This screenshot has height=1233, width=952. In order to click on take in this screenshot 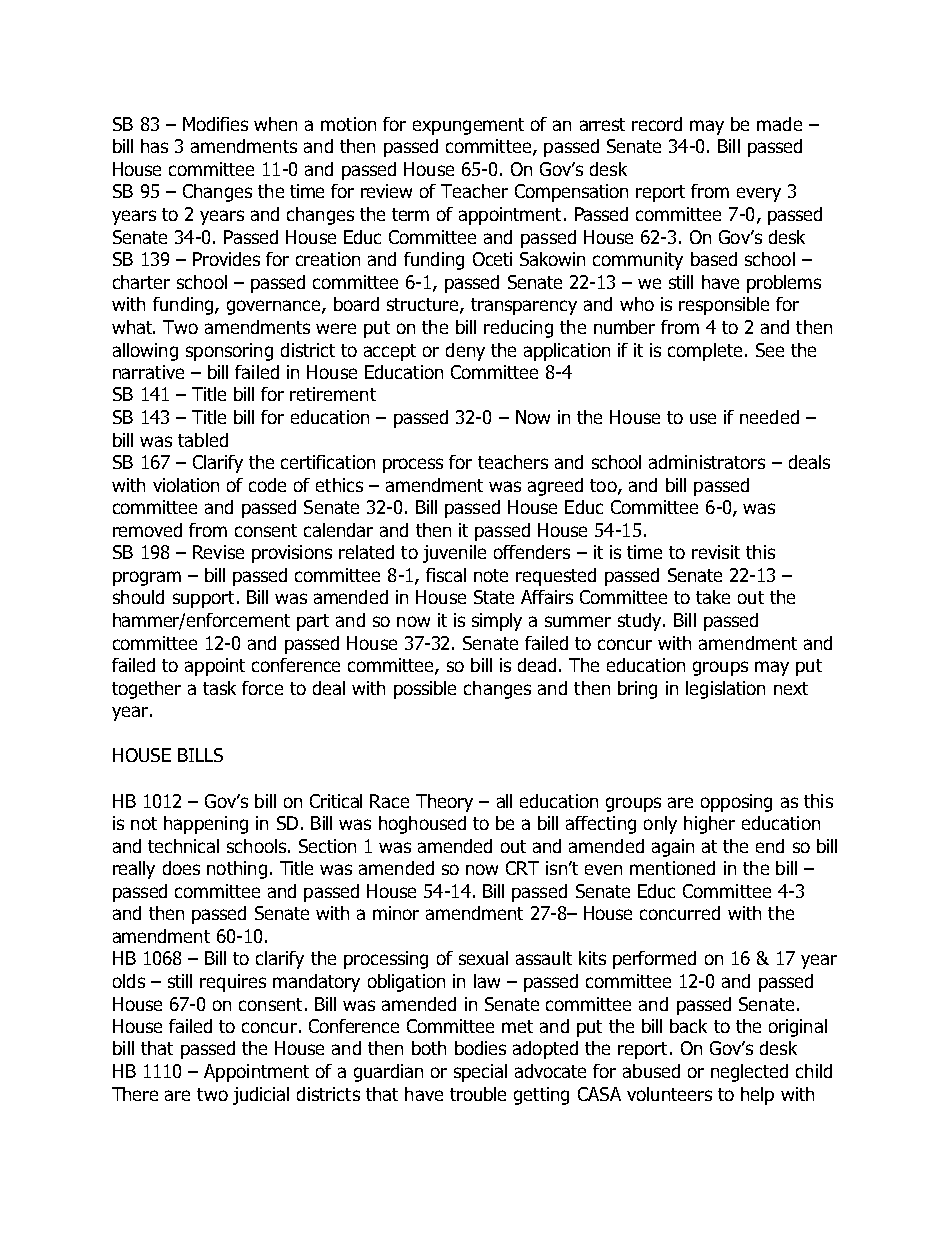, I will do `click(713, 597)`.
